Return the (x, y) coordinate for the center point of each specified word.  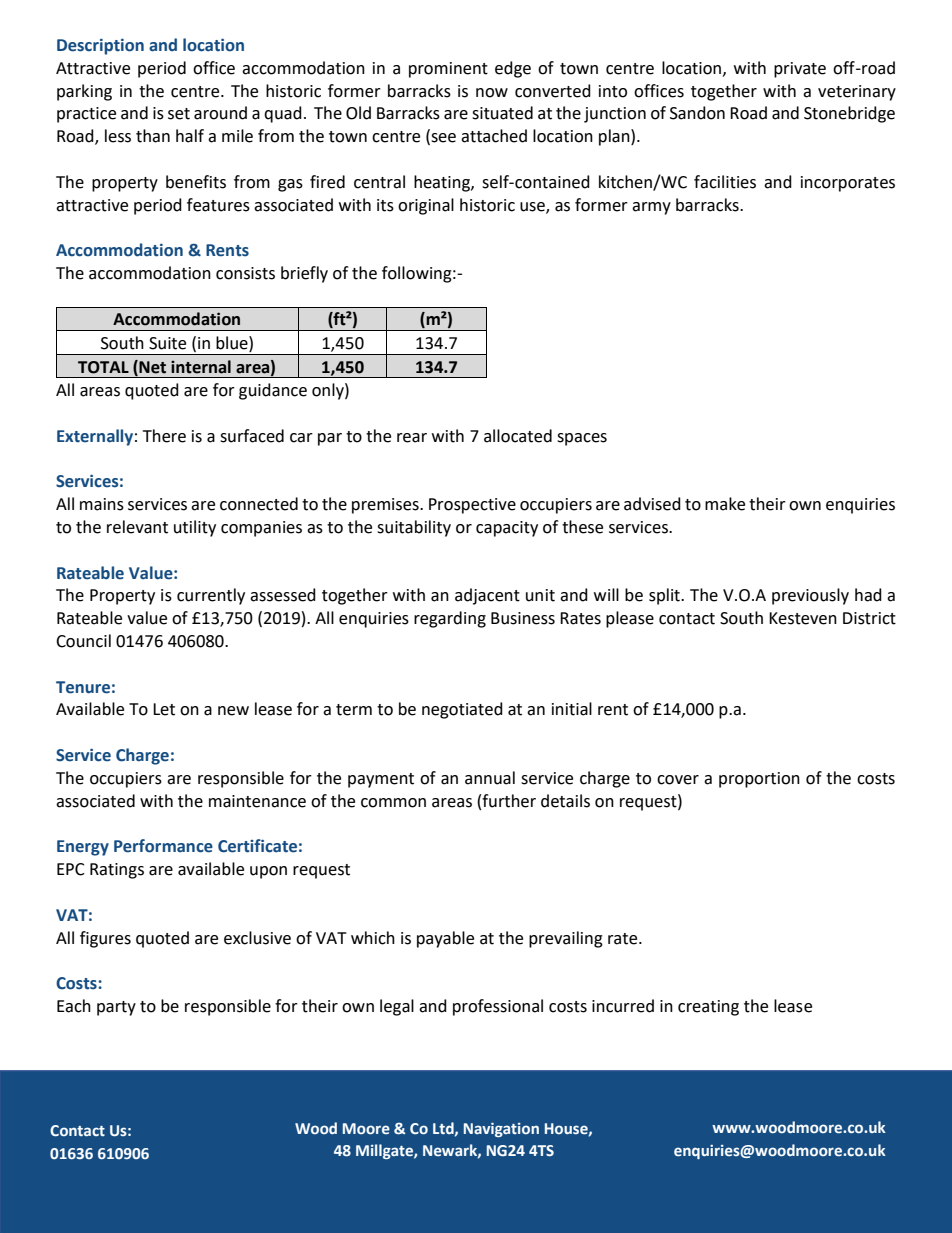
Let (164, 709)
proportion (759, 780)
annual (490, 778)
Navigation (501, 1130)
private (800, 70)
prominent (448, 70)
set (179, 114)
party (116, 1008)
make (725, 504)
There (164, 436)
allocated (518, 436)
